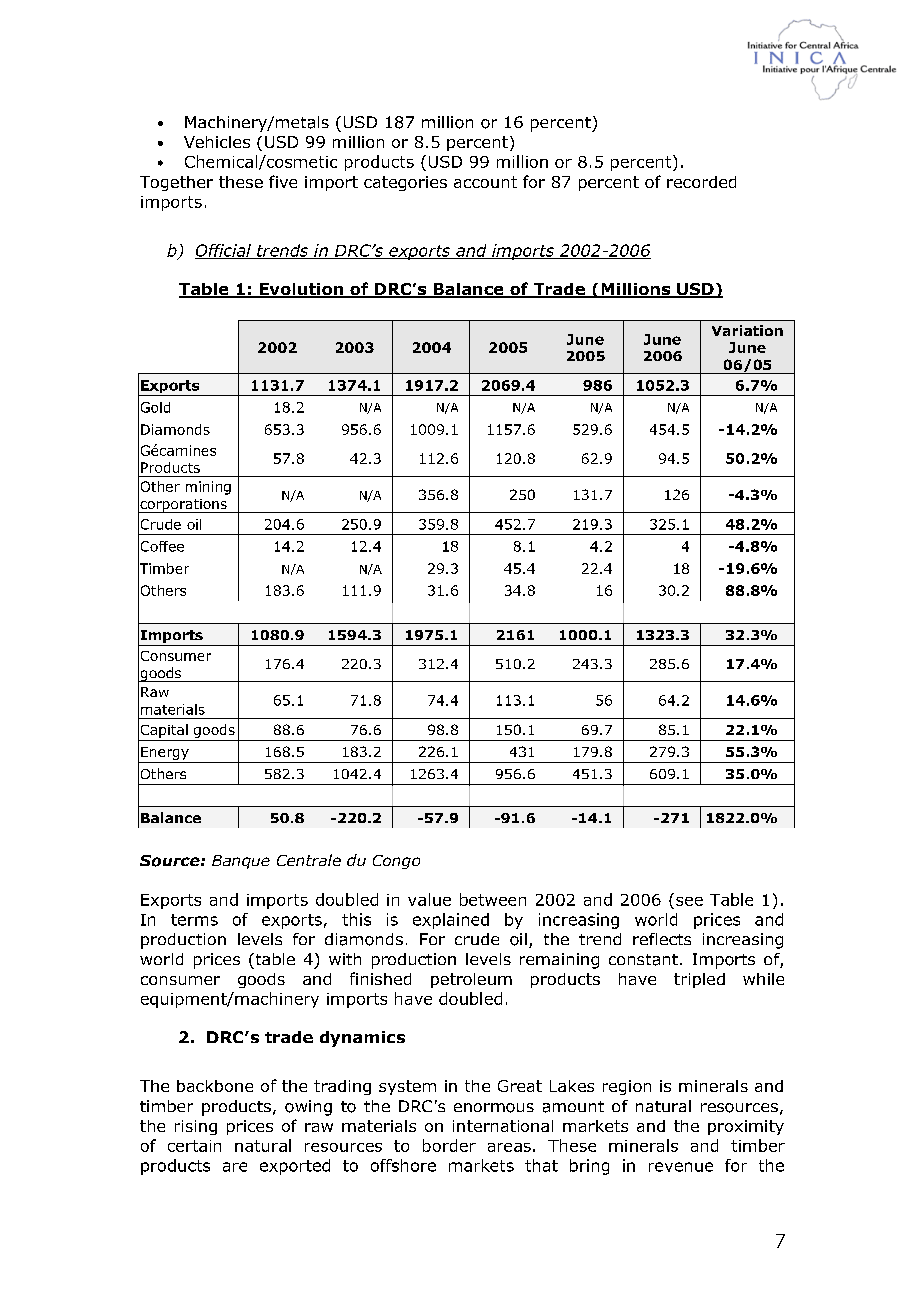  What do you see at coordinates (208, 488) in the screenshot?
I see `mining` at bounding box center [208, 488].
